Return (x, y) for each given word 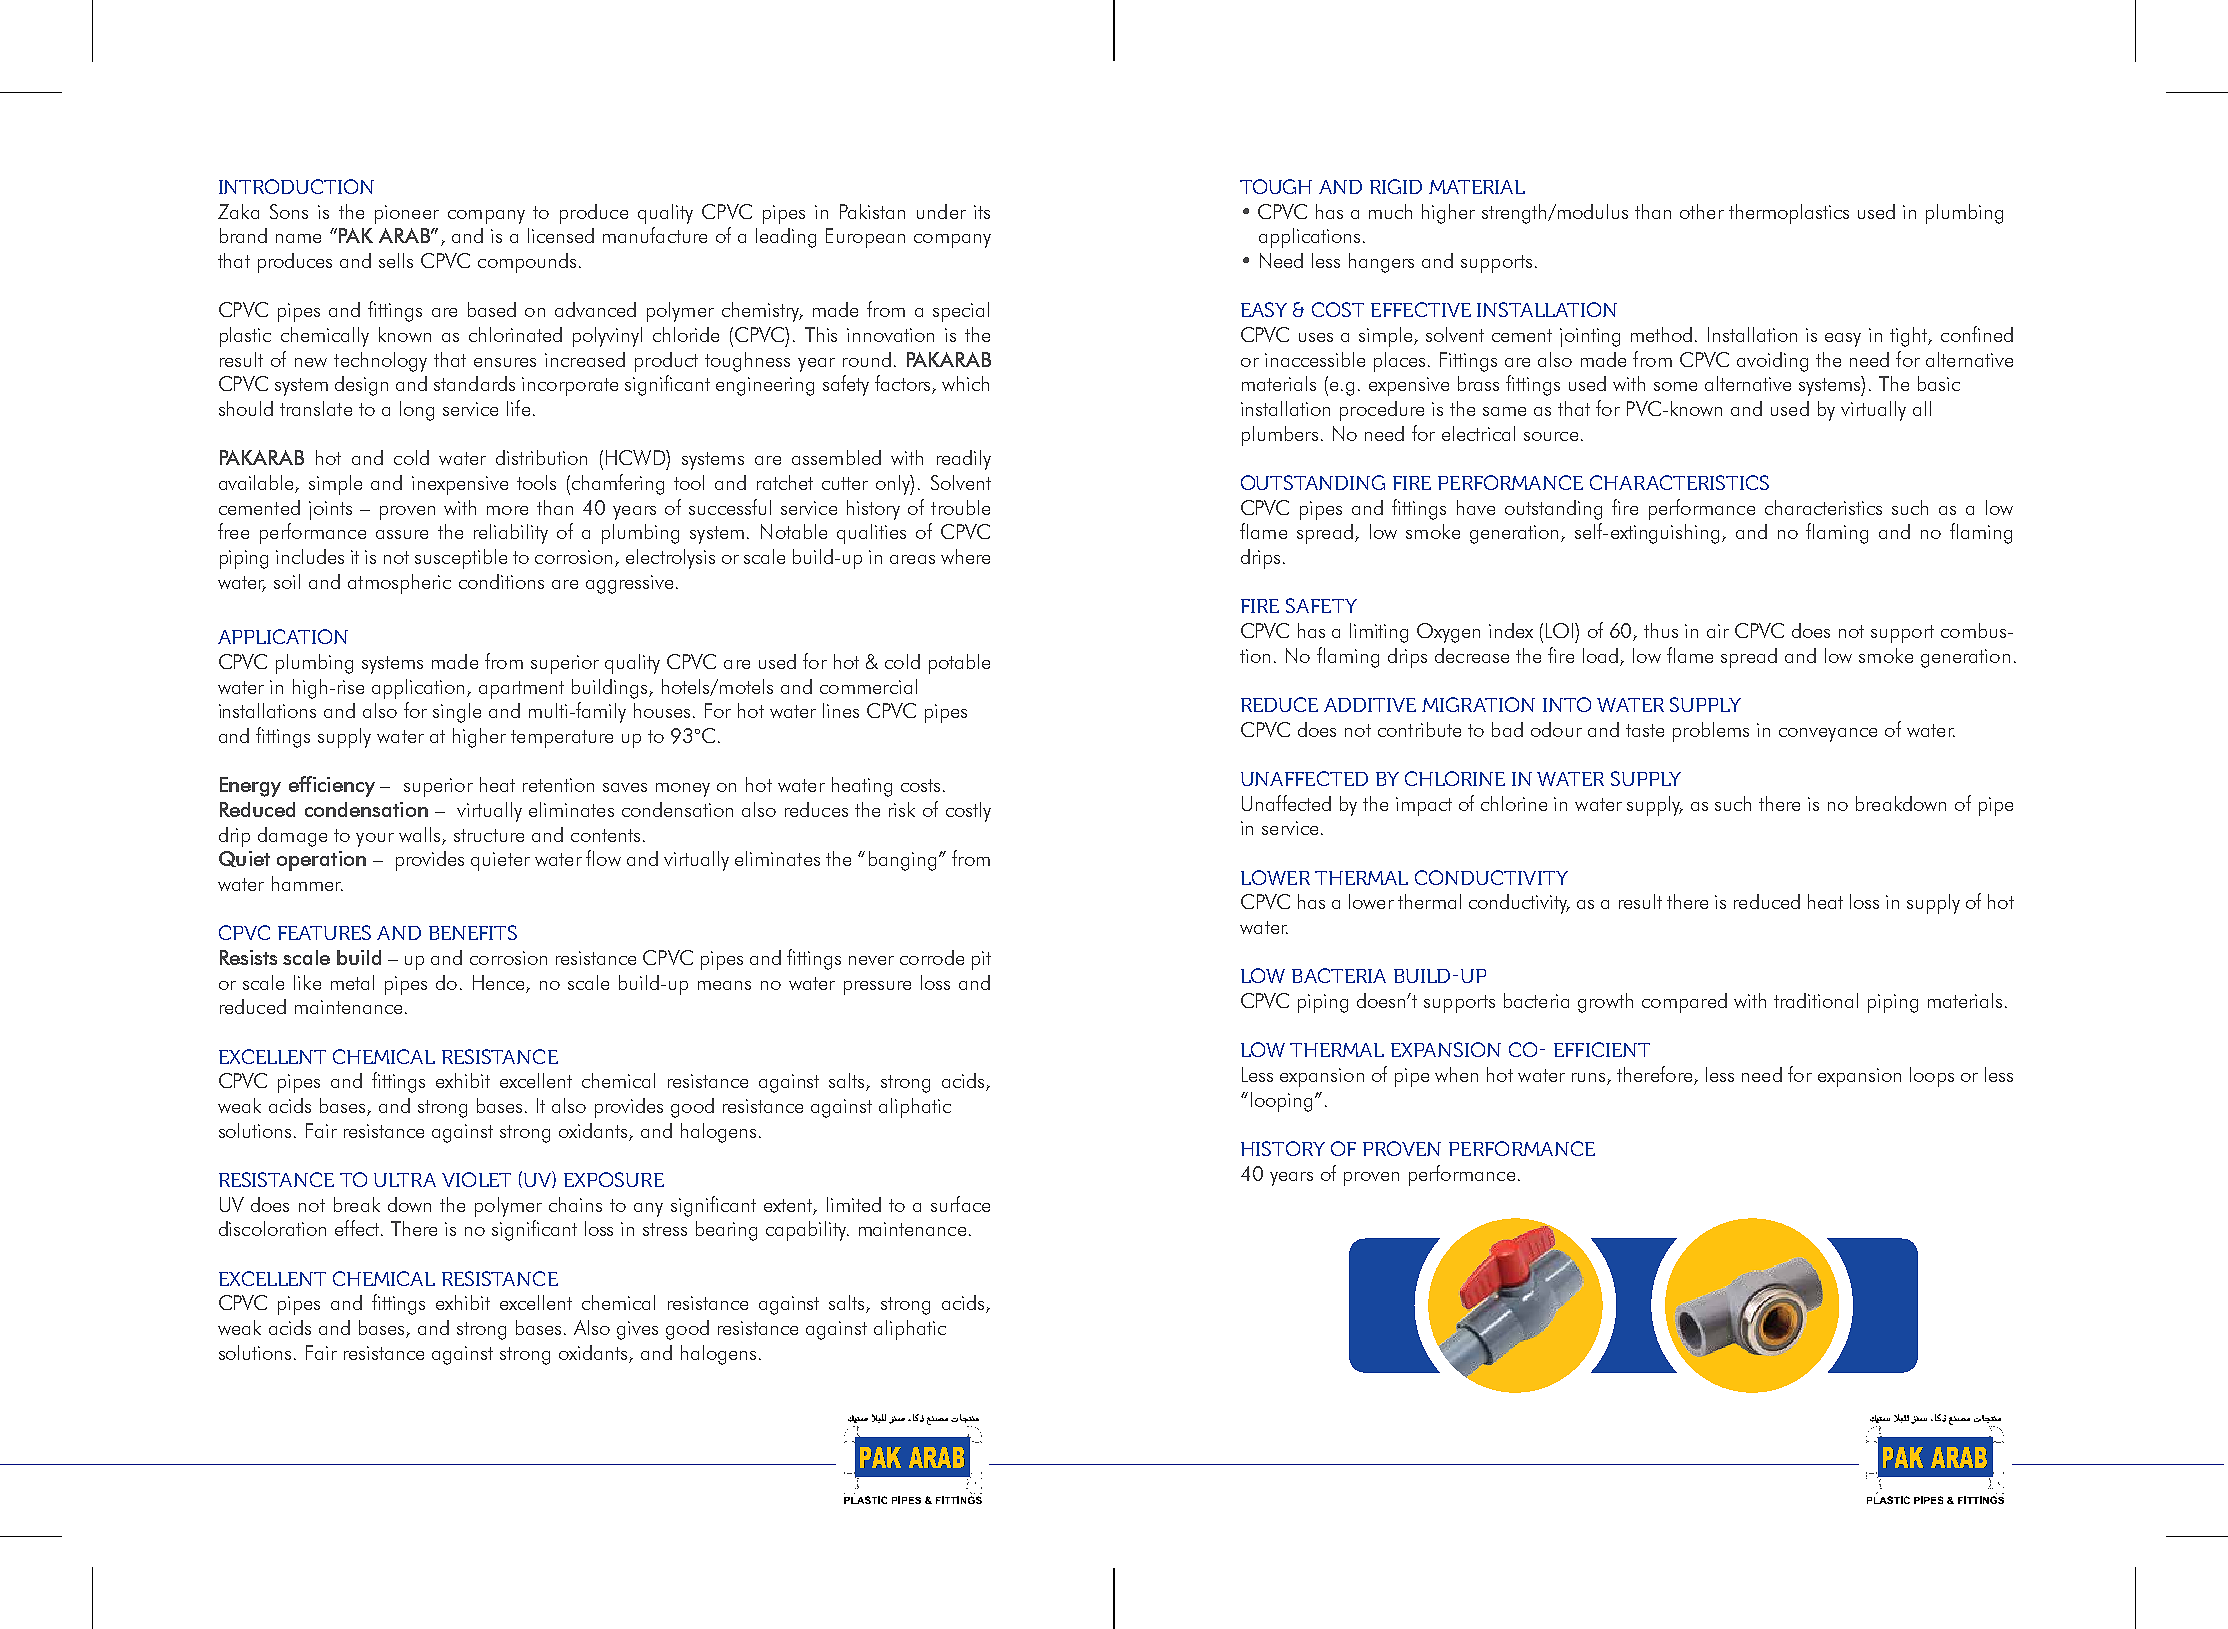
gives (637, 1330)
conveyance (1828, 735)
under (941, 211)
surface (960, 1204)
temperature (562, 739)
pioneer (407, 214)
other (1702, 211)
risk (902, 809)
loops (1932, 1077)
